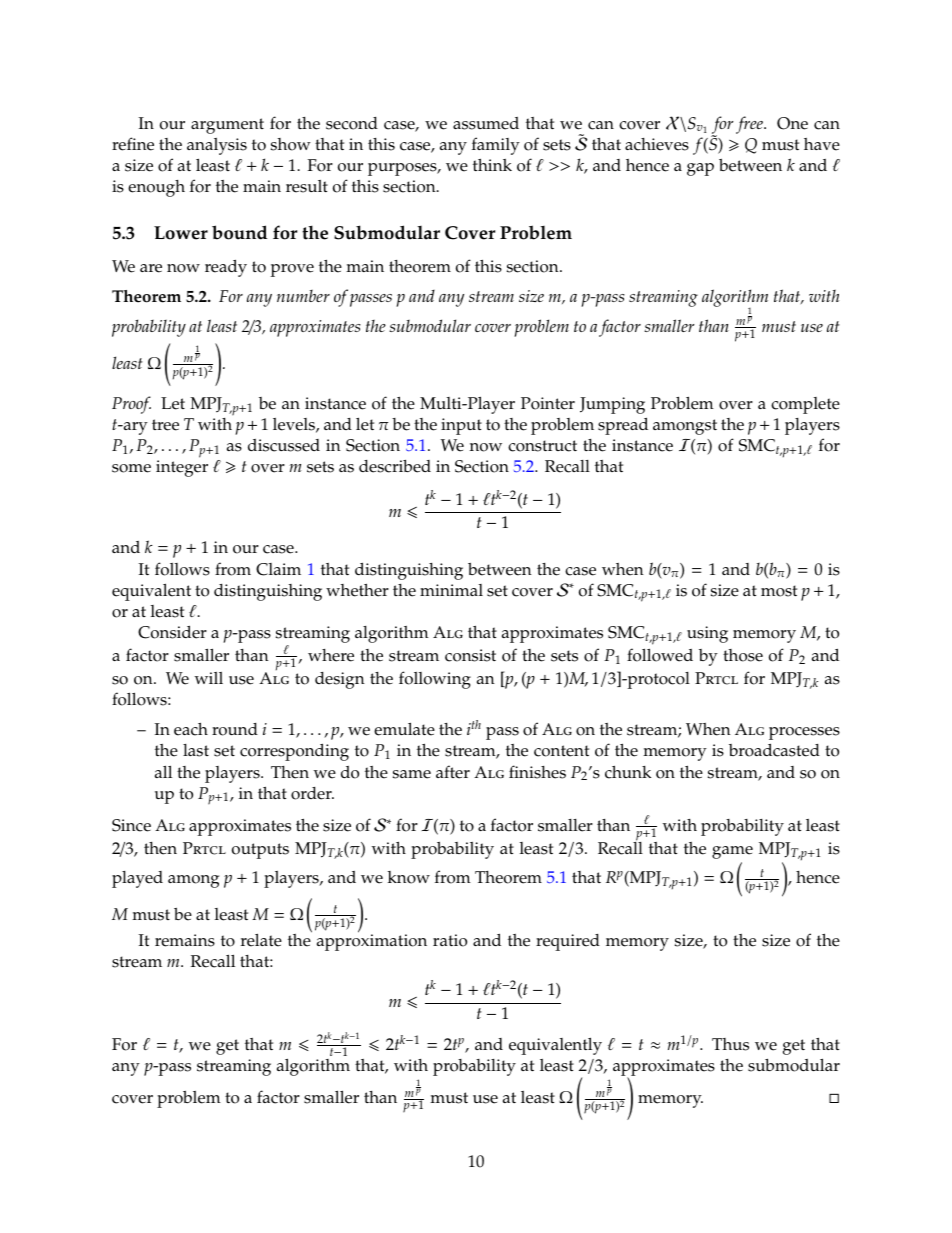  I want to click on Claim, so click(278, 569).
